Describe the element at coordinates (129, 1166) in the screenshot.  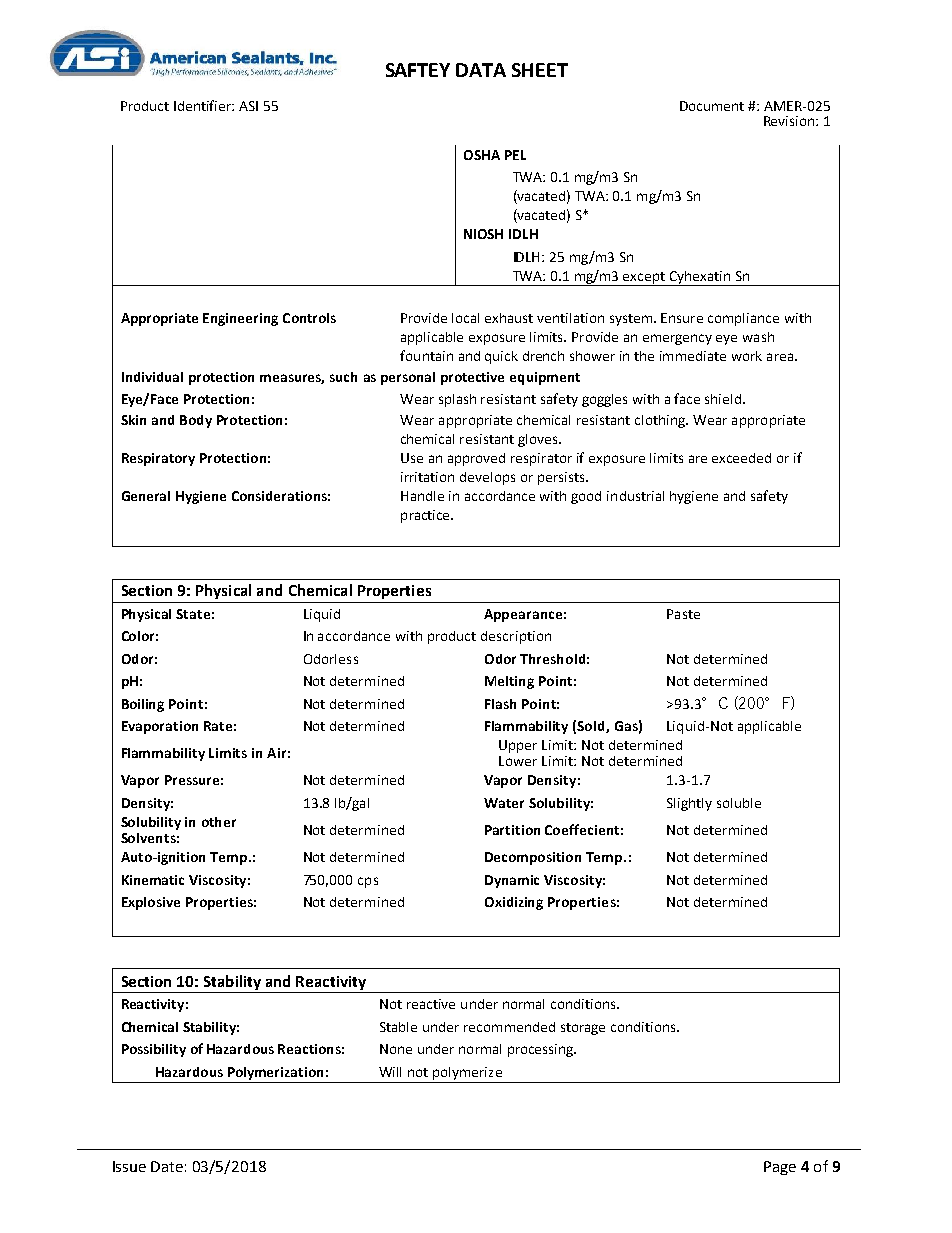
I see `Issue` at that location.
